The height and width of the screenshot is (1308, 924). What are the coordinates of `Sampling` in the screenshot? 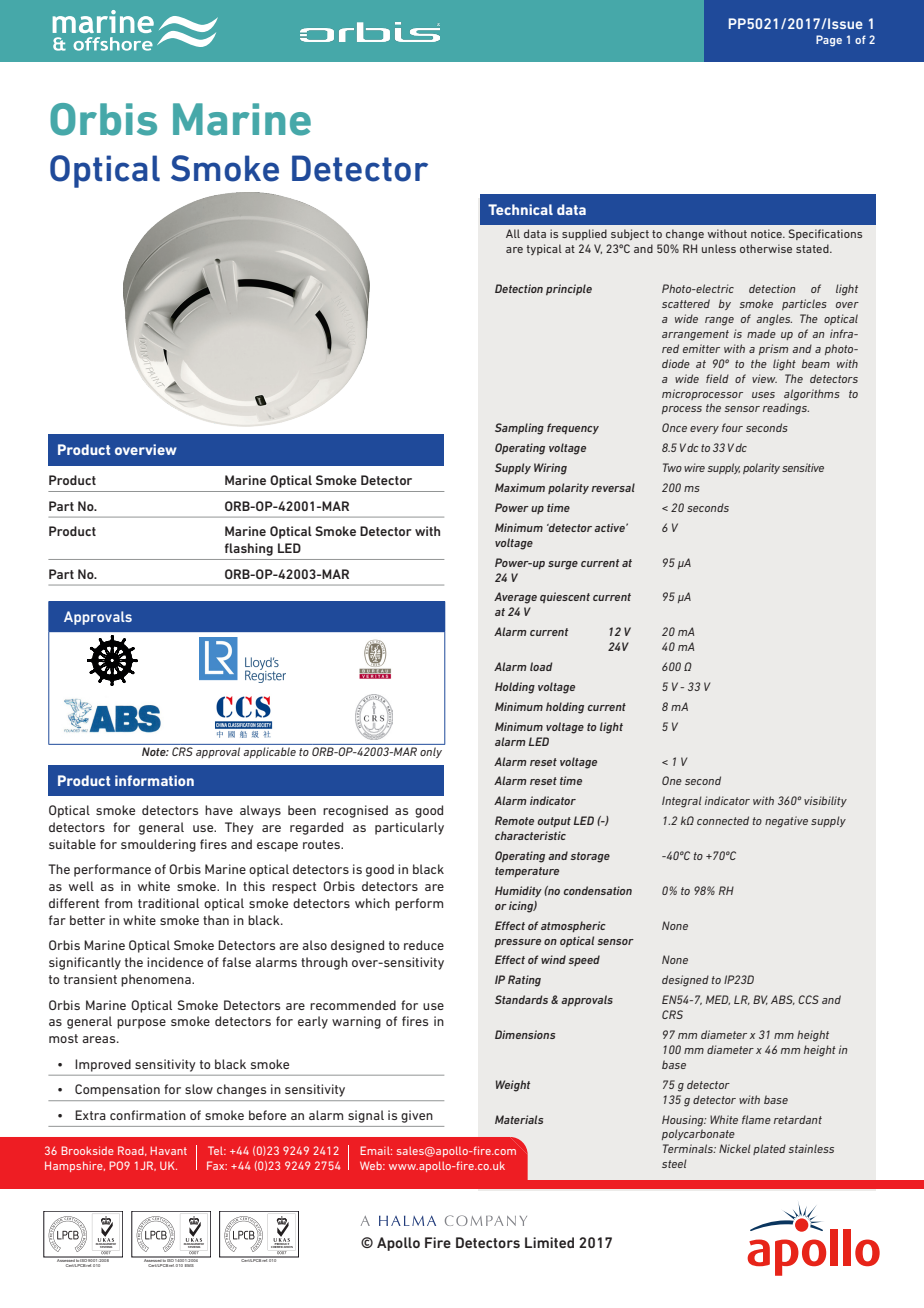 It's located at (519, 429).
